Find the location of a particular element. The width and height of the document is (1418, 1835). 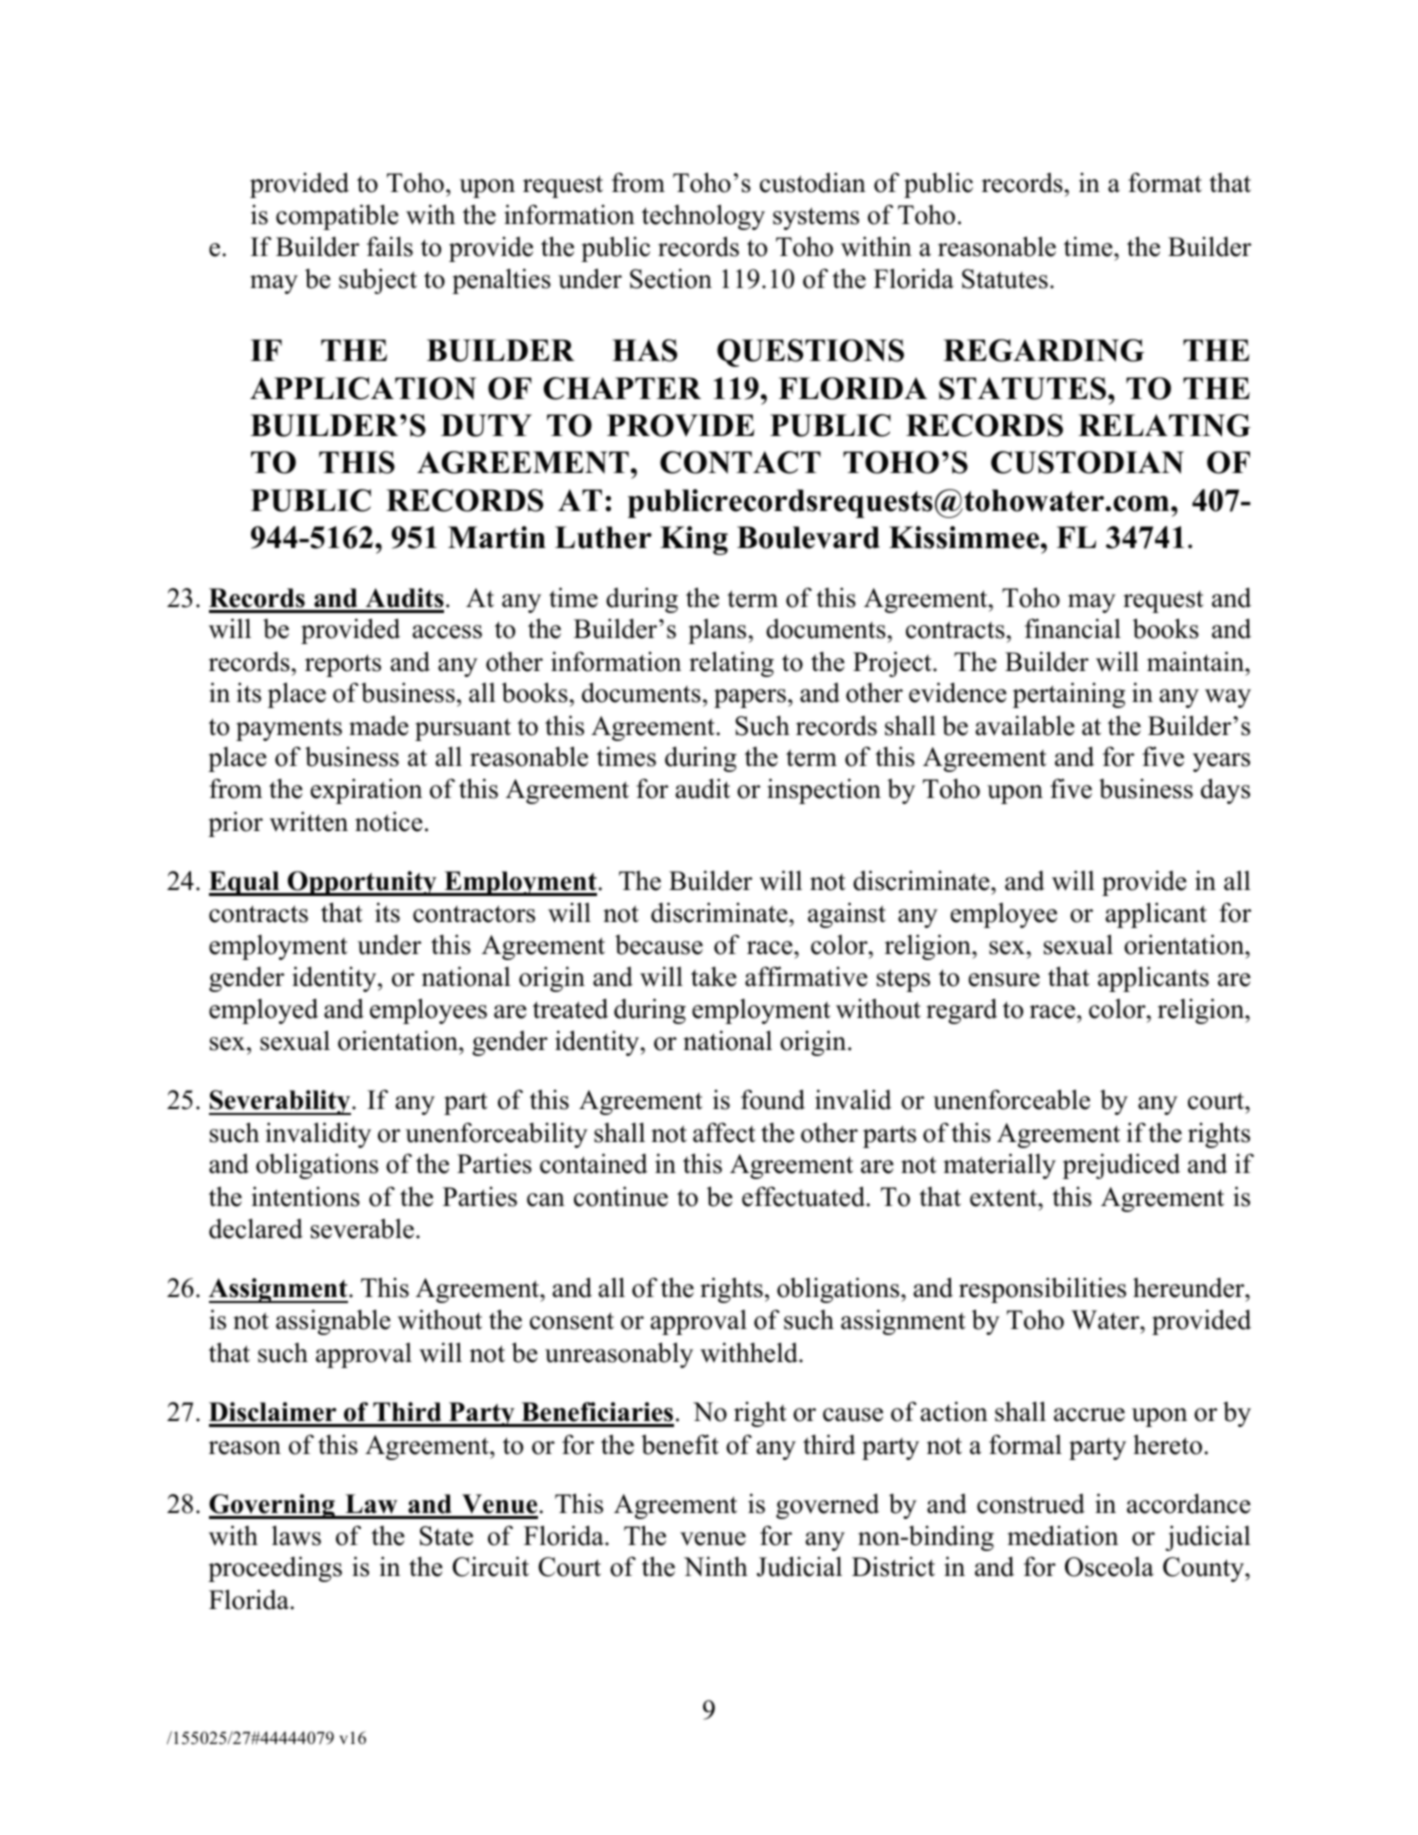

take is located at coordinates (714, 976).
